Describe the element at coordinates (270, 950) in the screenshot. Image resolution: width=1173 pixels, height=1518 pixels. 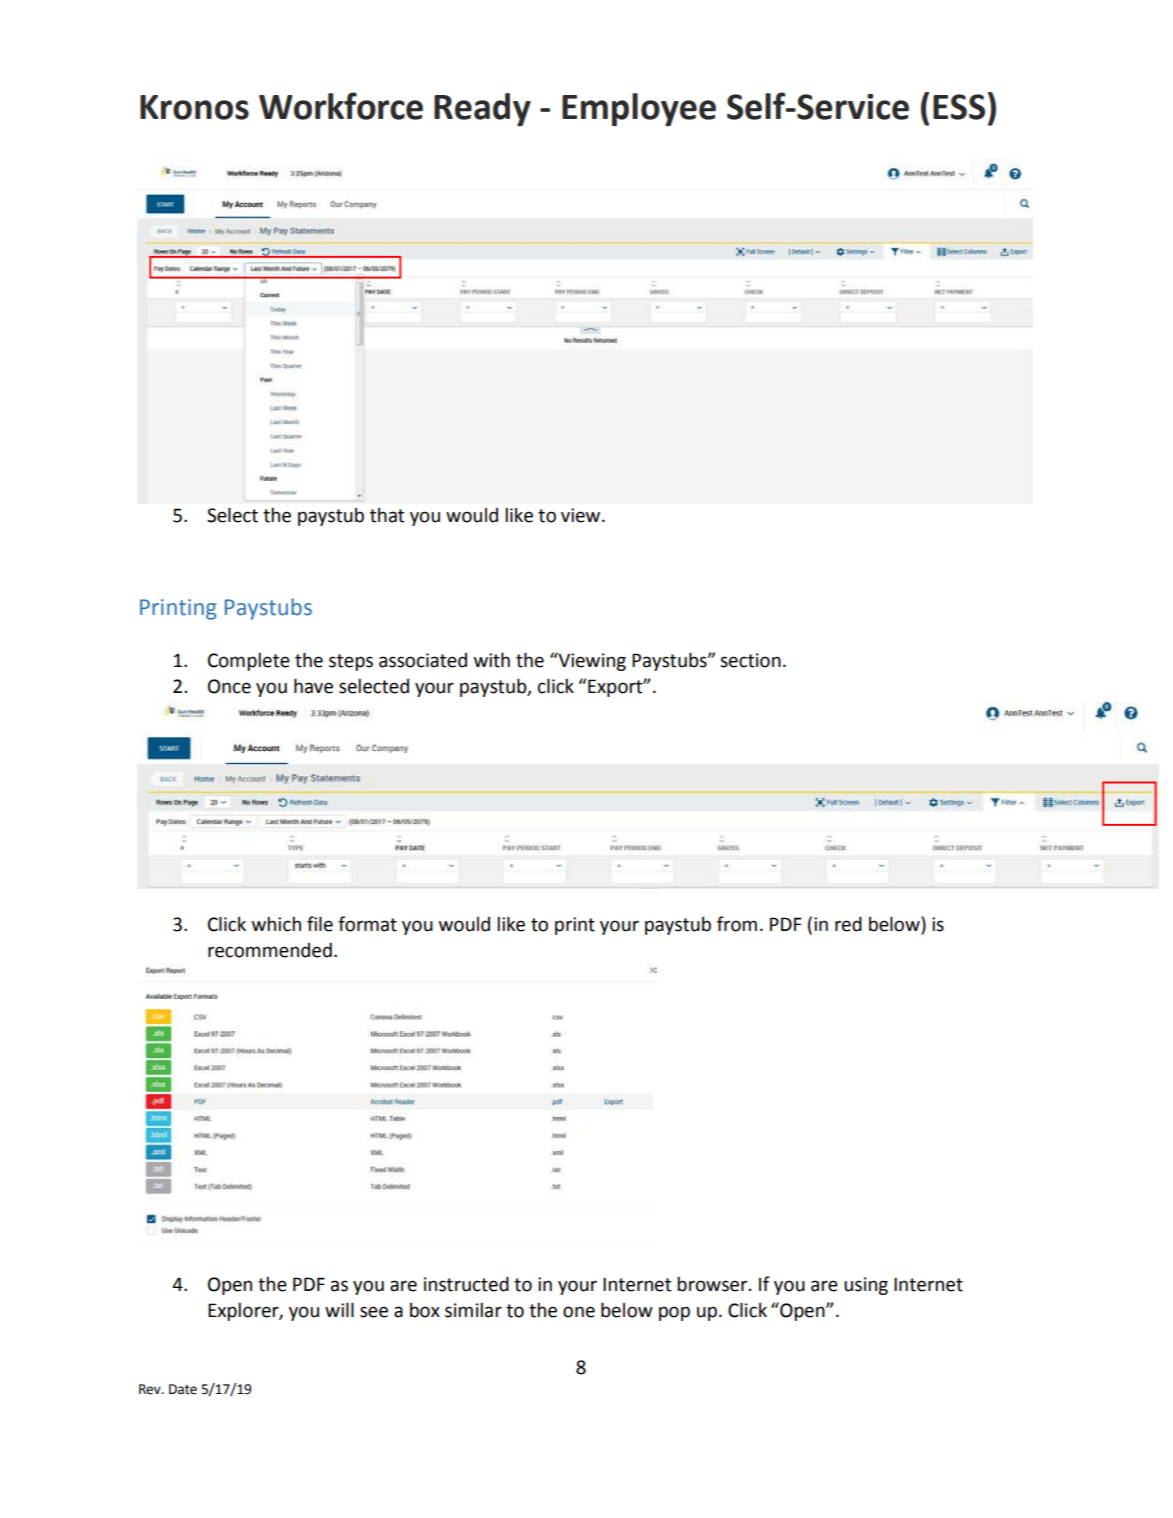
I see `recommended` at that location.
